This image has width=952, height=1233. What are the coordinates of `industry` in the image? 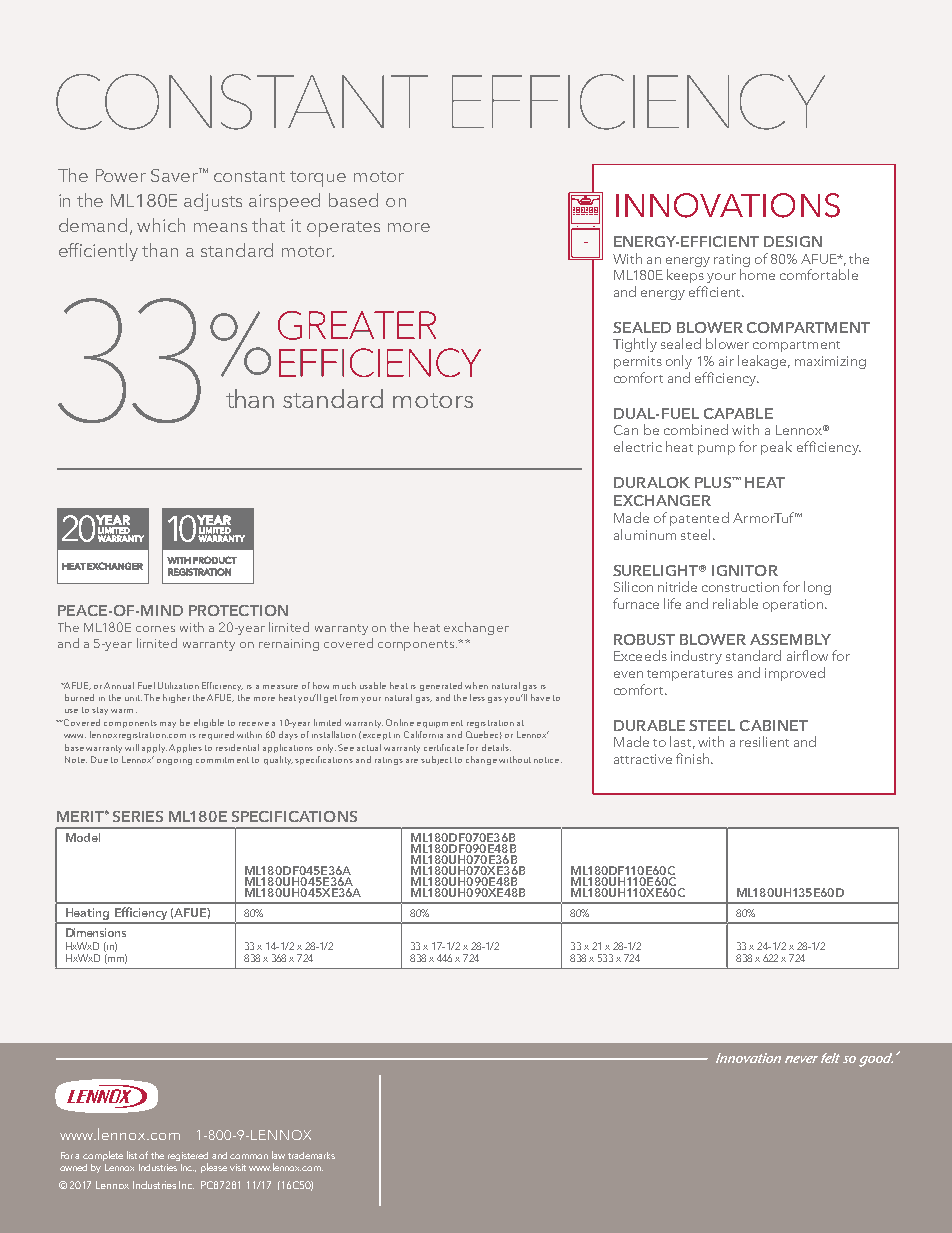 It's located at (696, 657).
